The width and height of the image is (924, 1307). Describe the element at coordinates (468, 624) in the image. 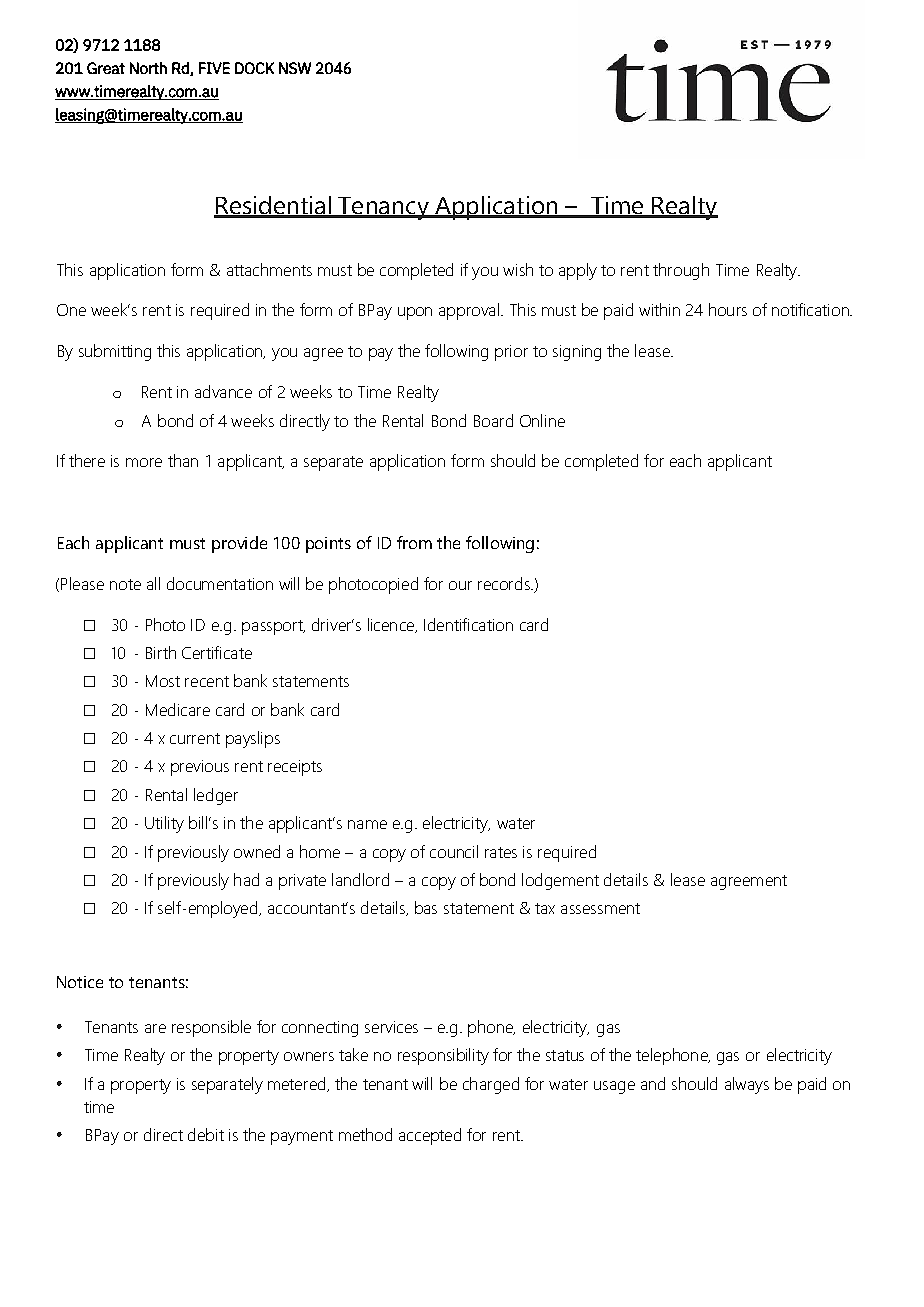

I see `Identification` at that location.
